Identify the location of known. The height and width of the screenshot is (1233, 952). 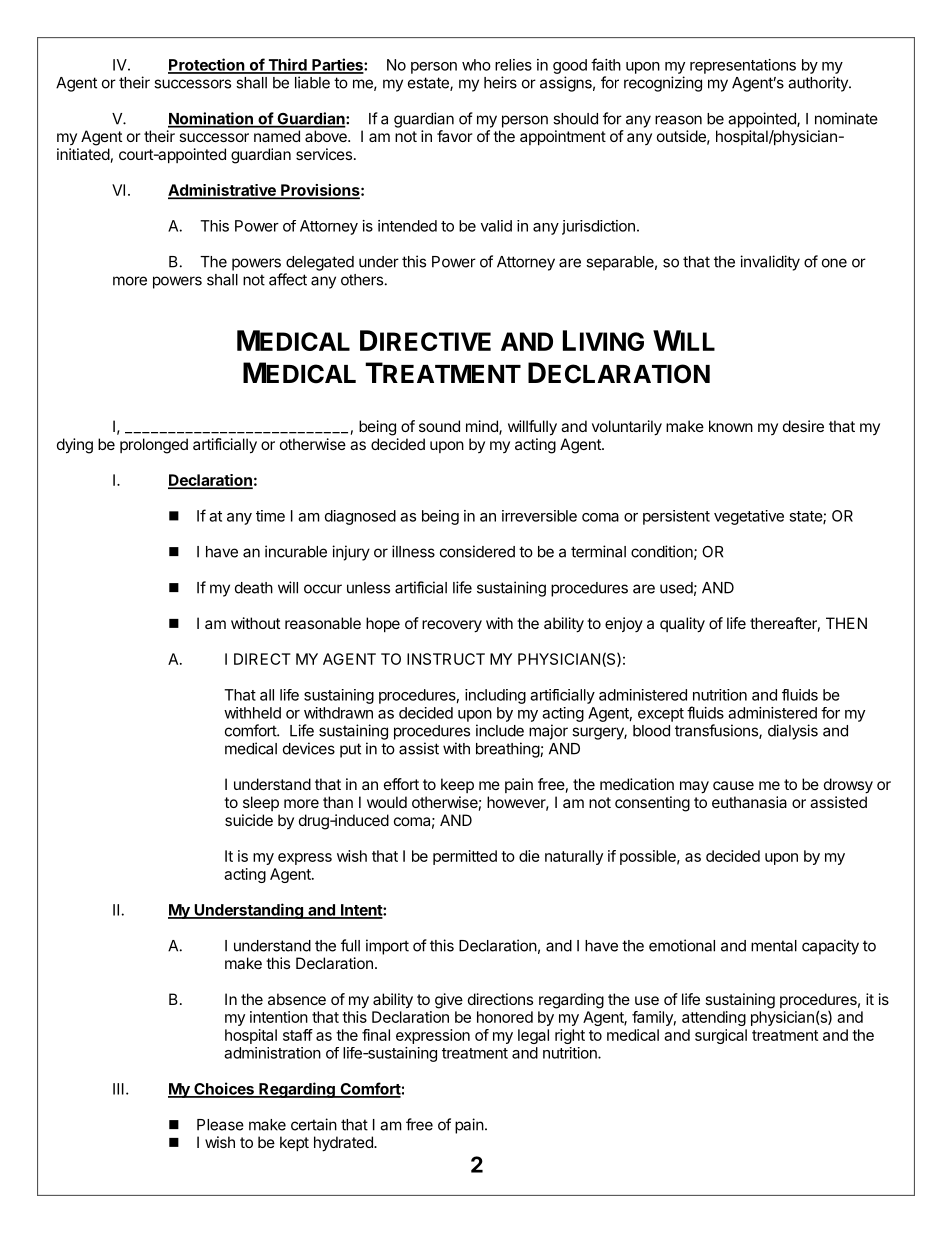
(731, 426).
